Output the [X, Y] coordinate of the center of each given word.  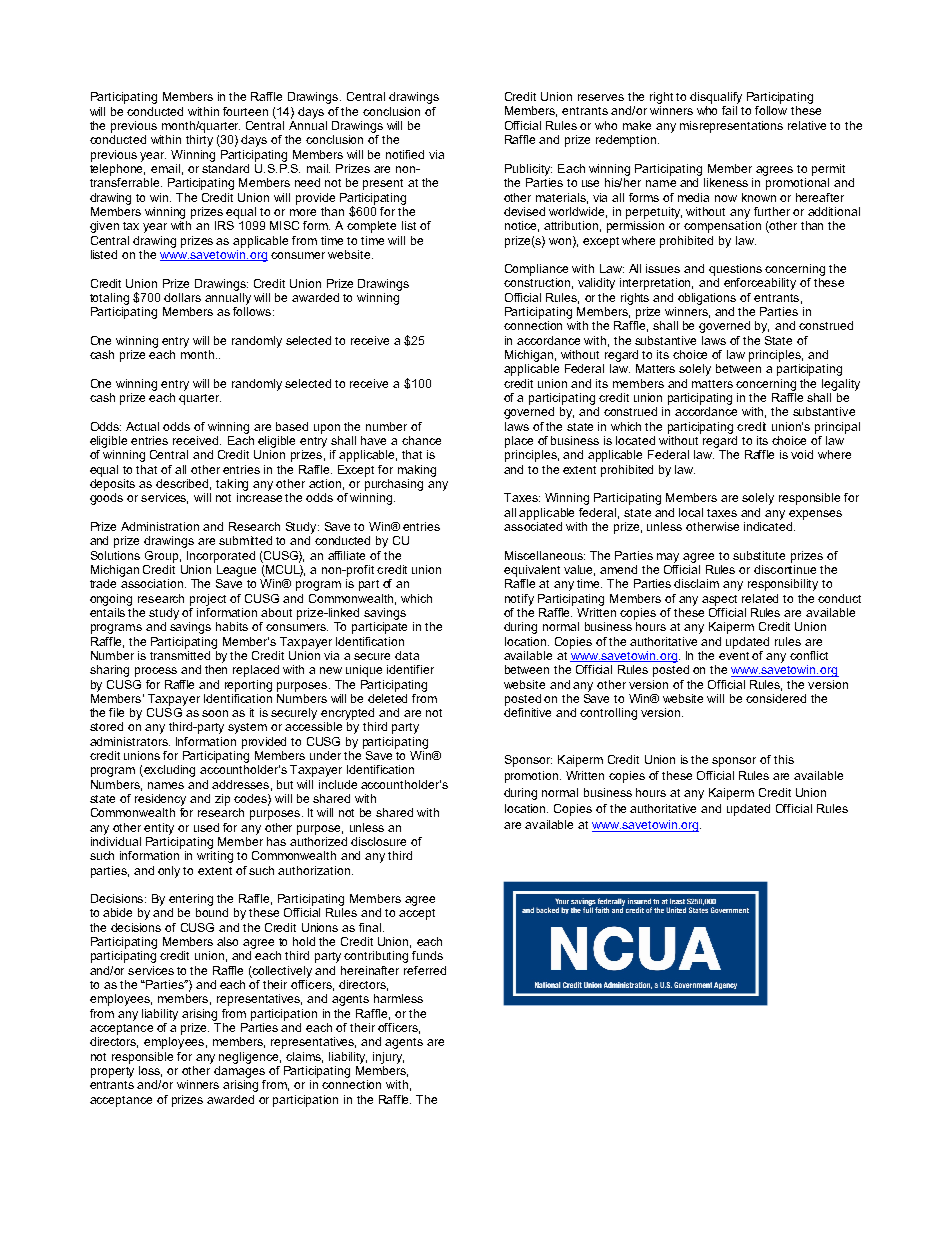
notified [405, 154]
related [760, 598]
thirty [199, 141]
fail [729, 110]
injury [388, 1058]
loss [150, 1071]
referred [425, 970]
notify [519, 600]
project [208, 600]
